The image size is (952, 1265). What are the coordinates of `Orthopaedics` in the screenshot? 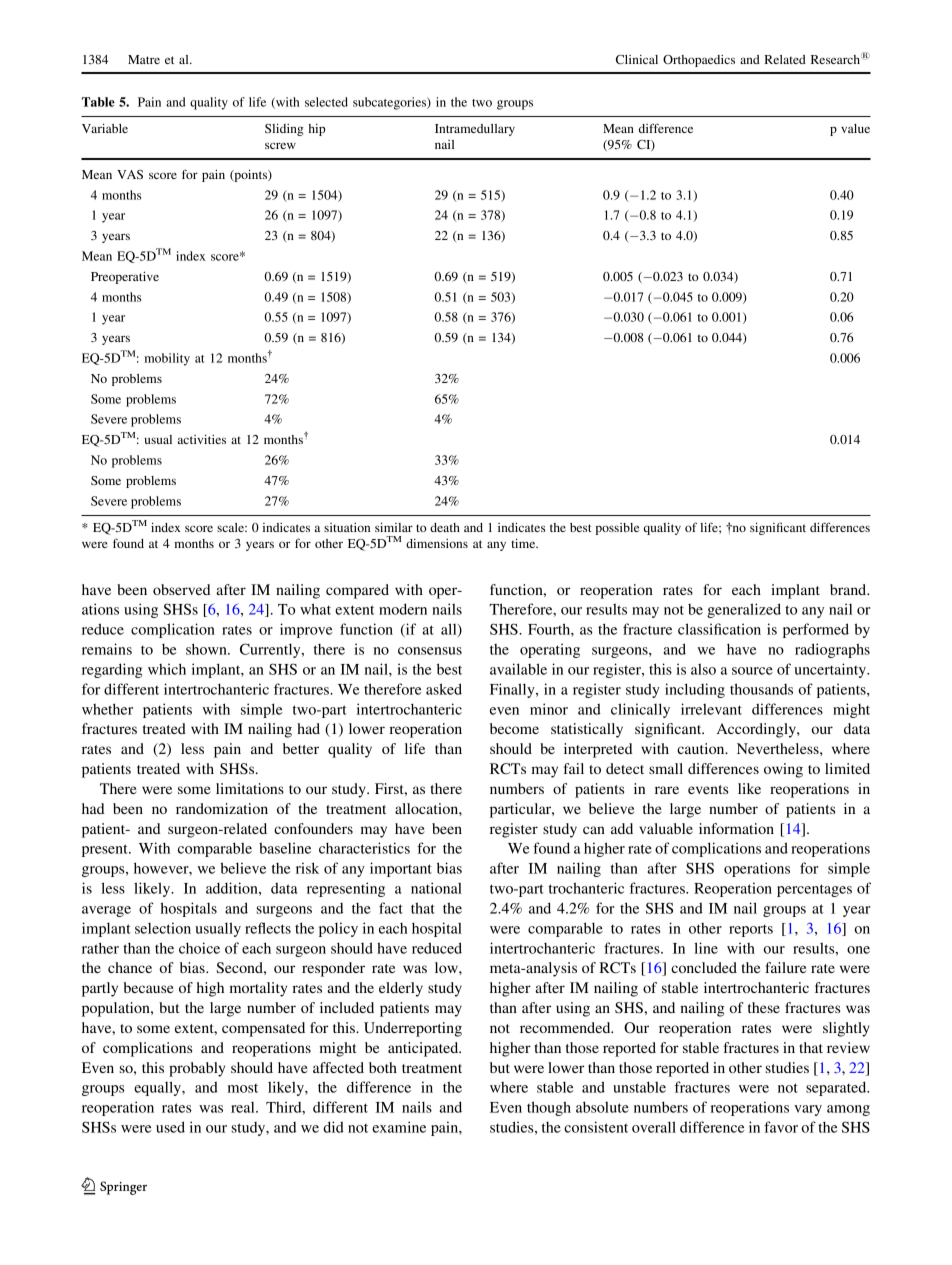 It's located at (699, 61).
